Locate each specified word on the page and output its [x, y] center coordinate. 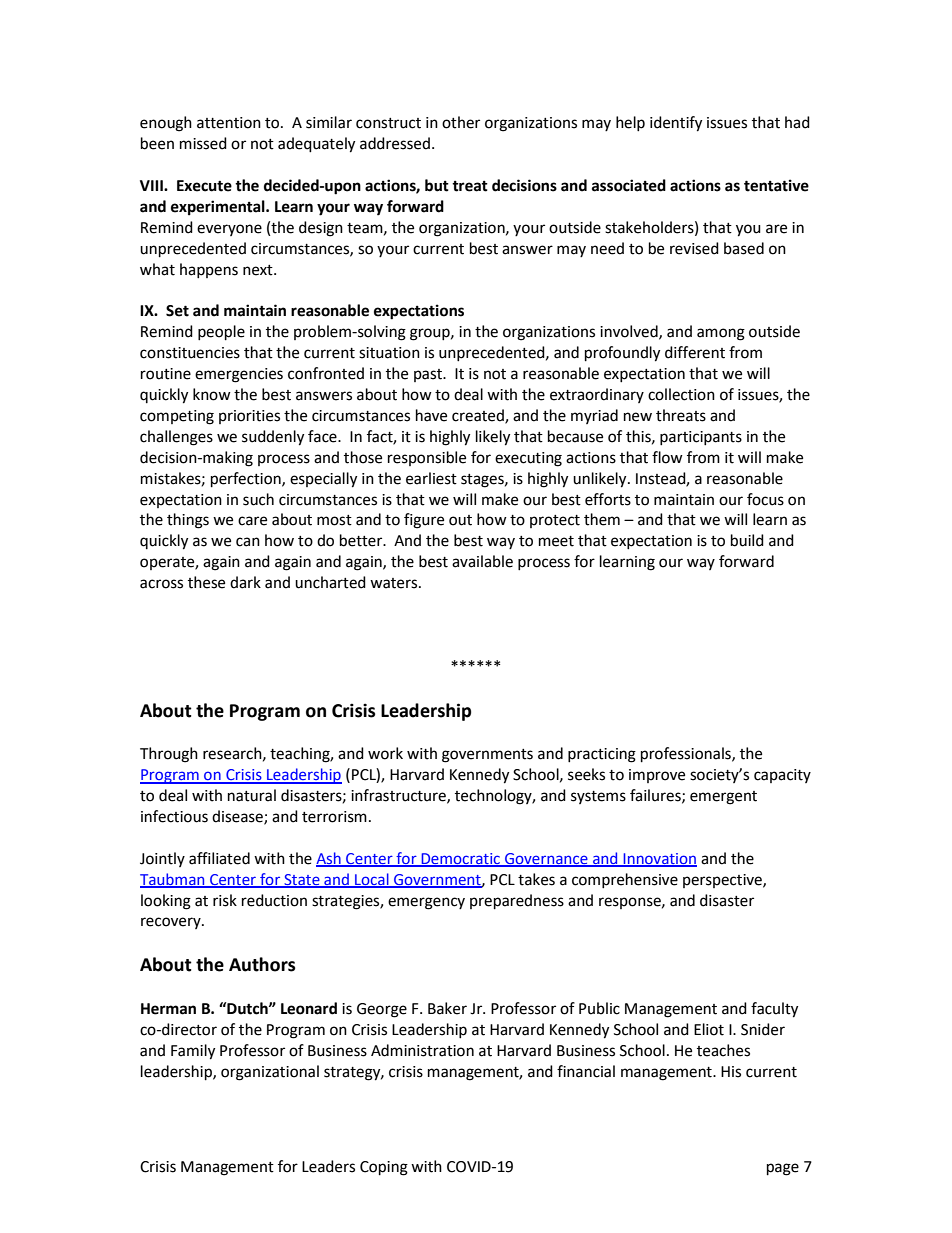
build [747, 540]
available [482, 561]
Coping [384, 1168]
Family [193, 1052]
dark [245, 582]
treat [470, 186]
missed [203, 143]
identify [676, 124]
